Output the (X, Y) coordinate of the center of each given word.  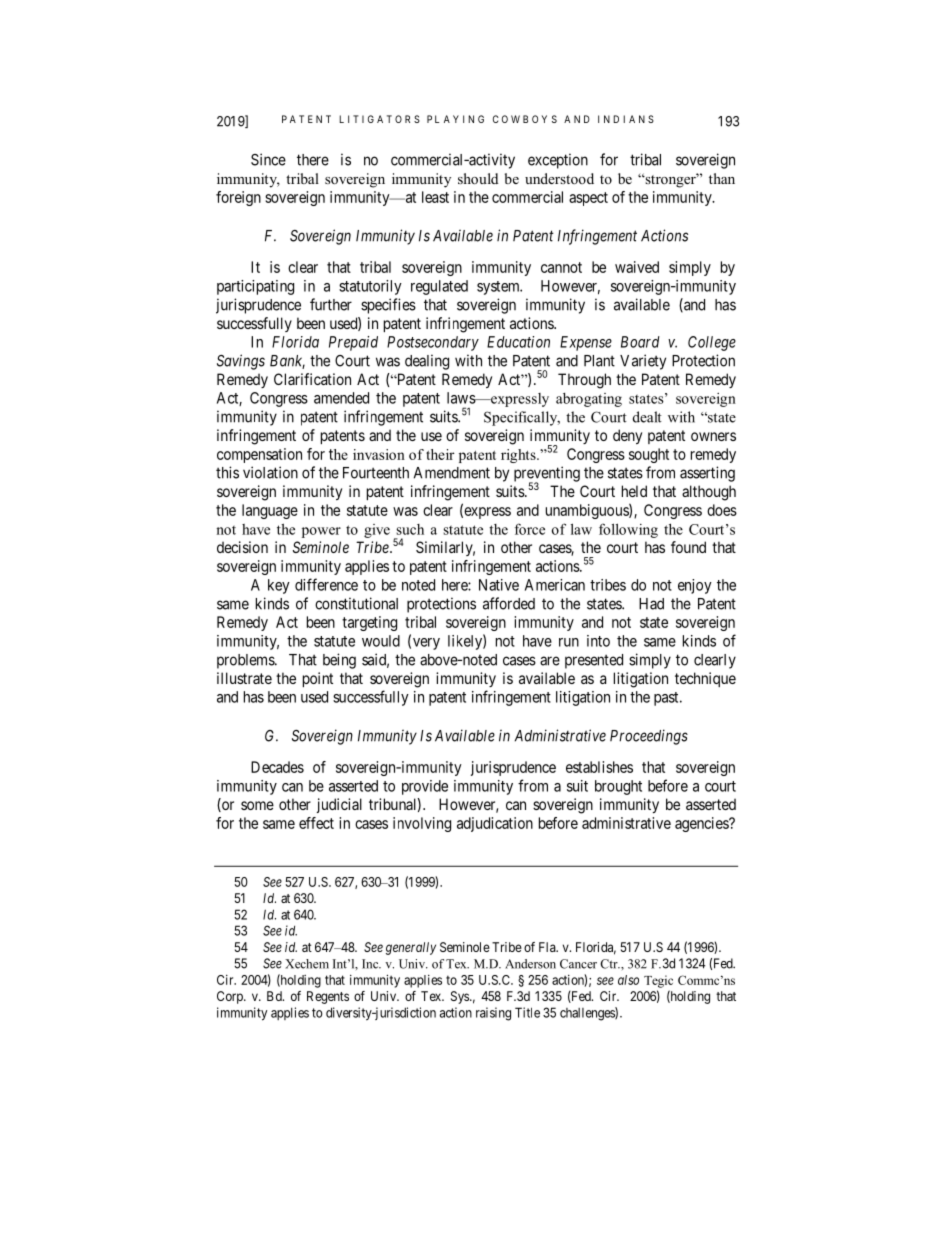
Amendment (452, 473)
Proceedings (649, 737)
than (722, 178)
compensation (259, 455)
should (478, 179)
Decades (277, 767)
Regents (328, 997)
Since (268, 159)
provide (425, 787)
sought (649, 455)
